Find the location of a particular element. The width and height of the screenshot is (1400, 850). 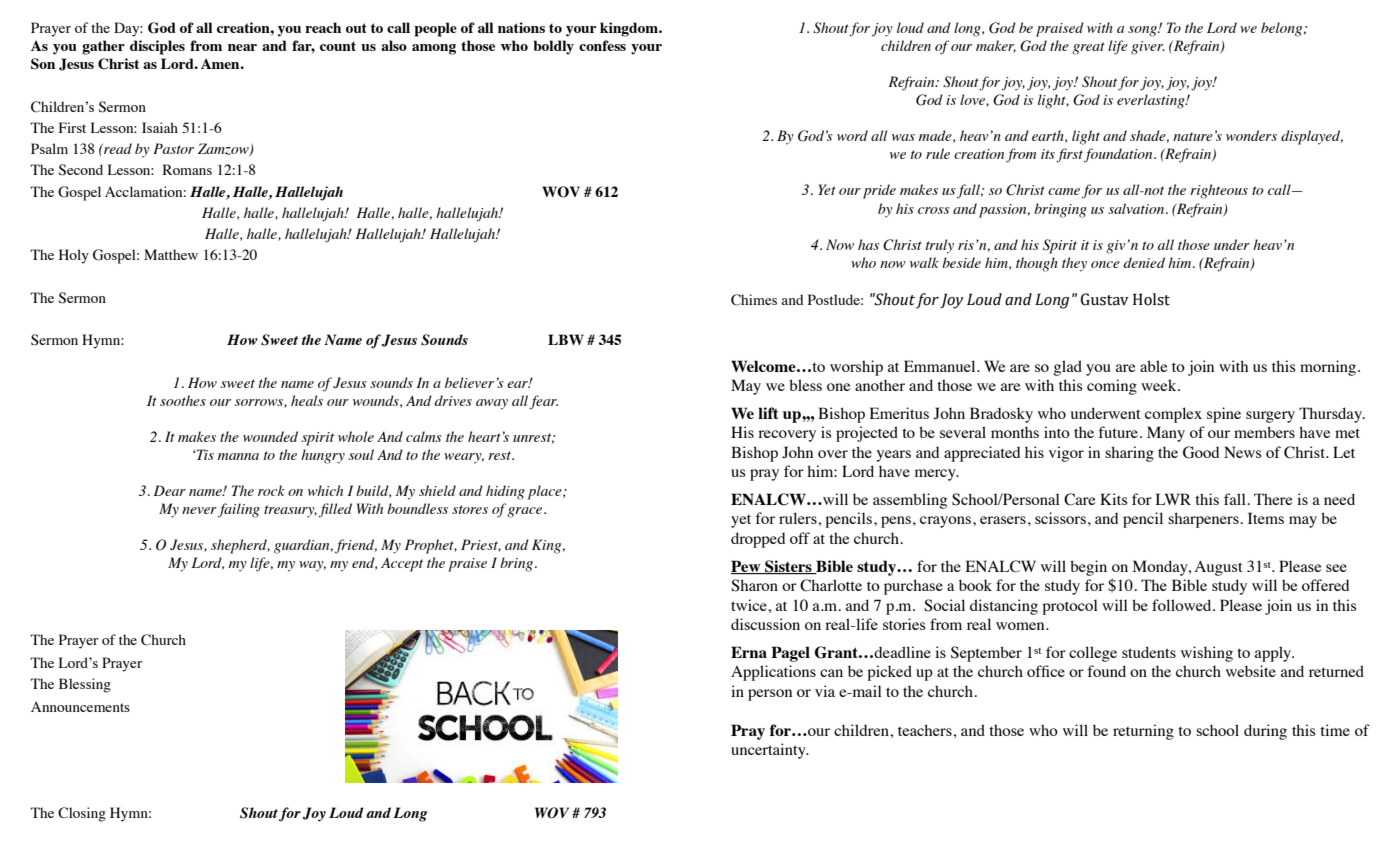

soothes is located at coordinates (183, 400).
